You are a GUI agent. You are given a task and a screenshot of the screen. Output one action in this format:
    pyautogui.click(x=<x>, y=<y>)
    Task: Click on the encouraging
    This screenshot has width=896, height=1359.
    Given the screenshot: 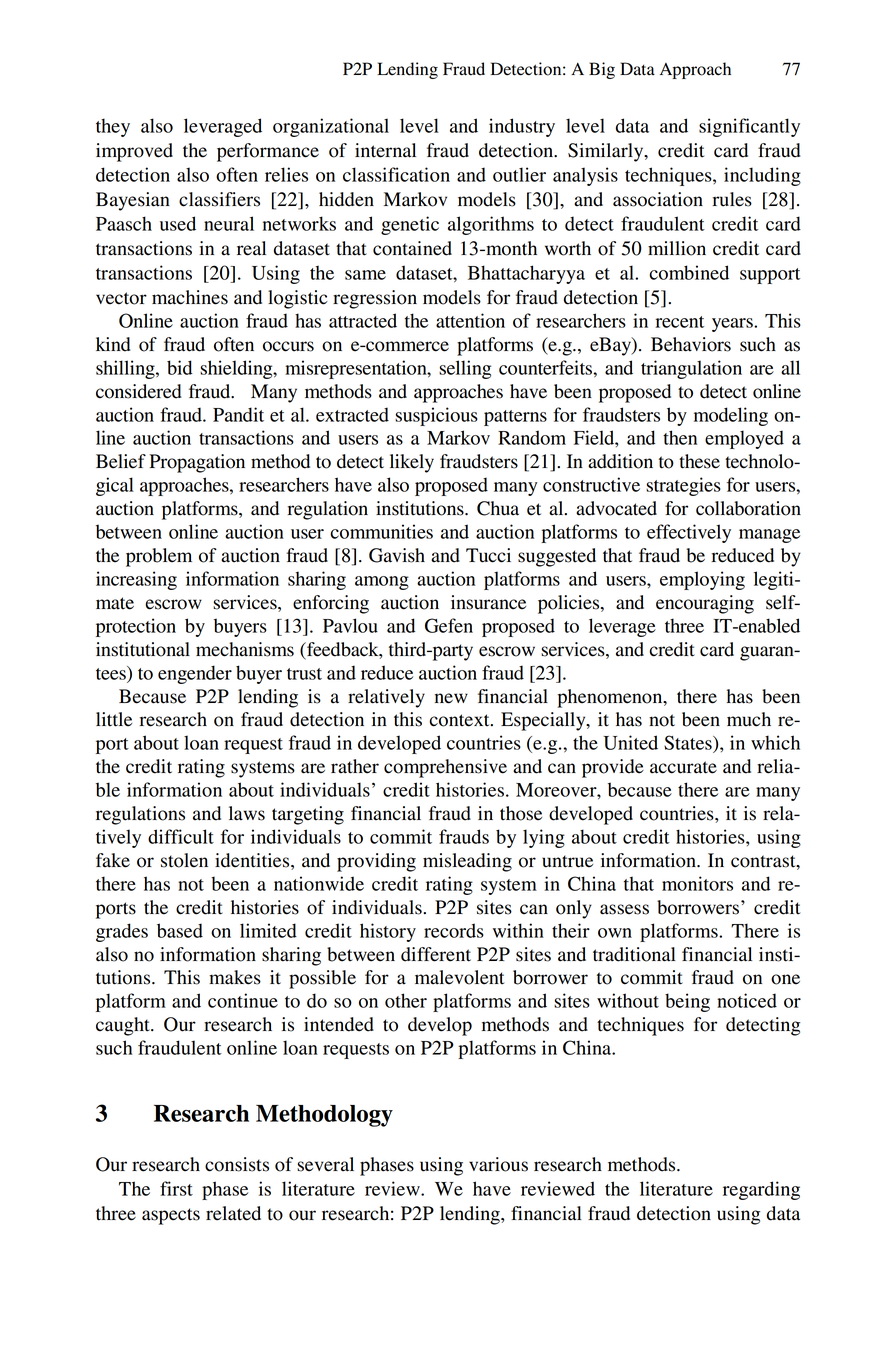 What is the action you would take?
    pyautogui.click(x=705, y=604)
